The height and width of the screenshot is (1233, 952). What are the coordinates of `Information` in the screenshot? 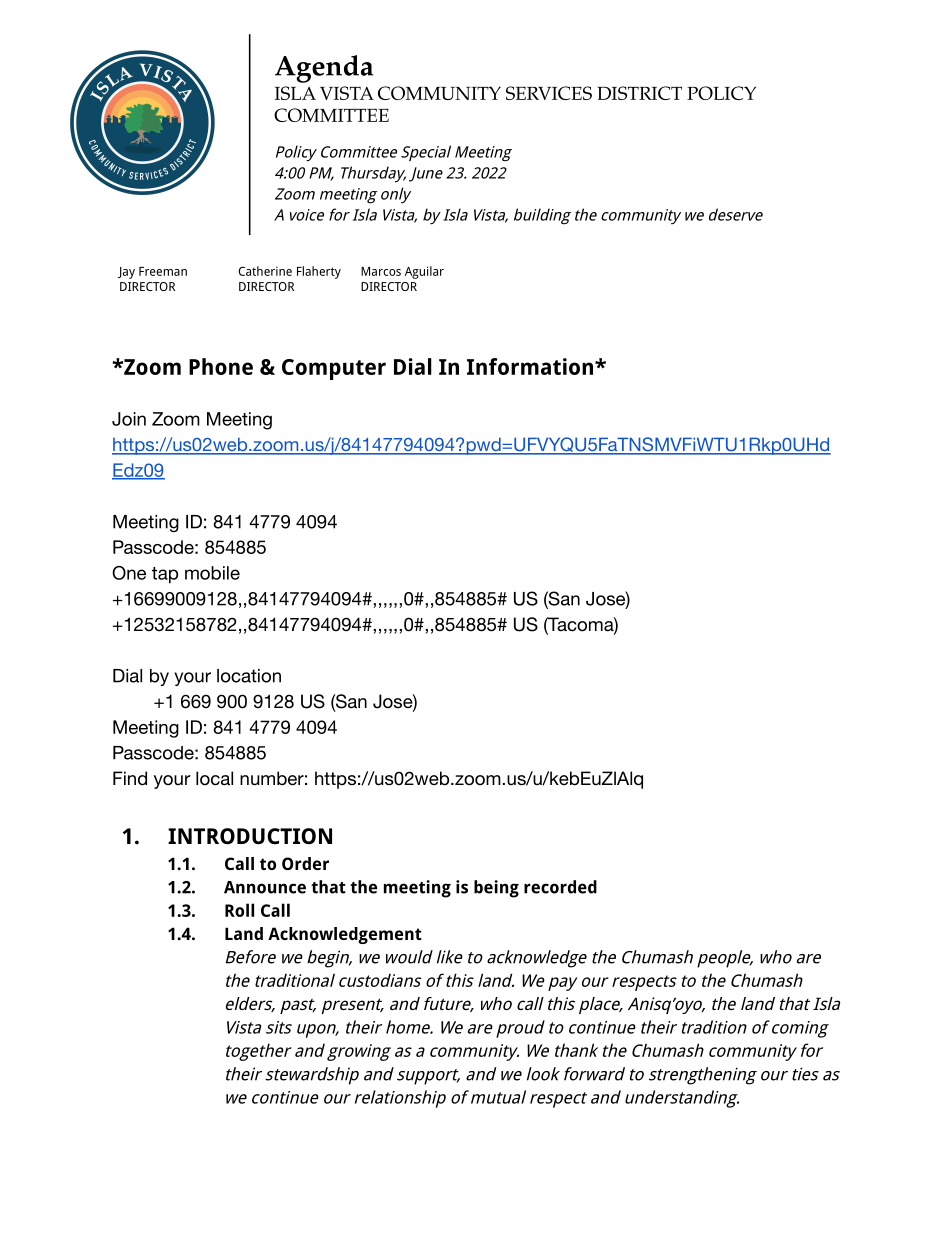 It's located at (531, 366).
